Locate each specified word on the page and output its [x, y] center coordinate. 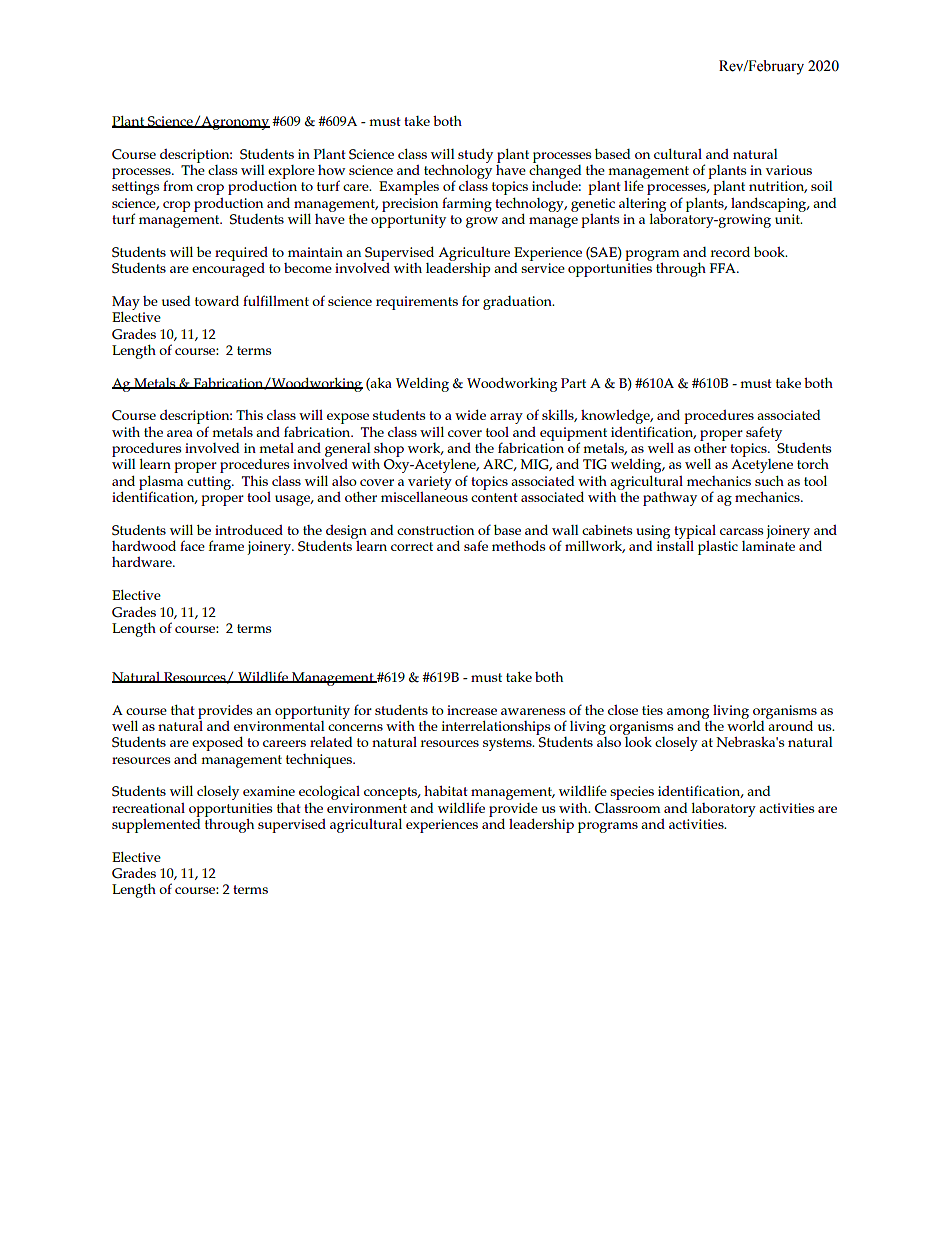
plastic [718, 548]
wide [470, 415]
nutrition [778, 187]
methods [519, 546]
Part [573, 383]
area [180, 433]
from [178, 185]
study [475, 156]
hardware [143, 562]
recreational [148, 808]
